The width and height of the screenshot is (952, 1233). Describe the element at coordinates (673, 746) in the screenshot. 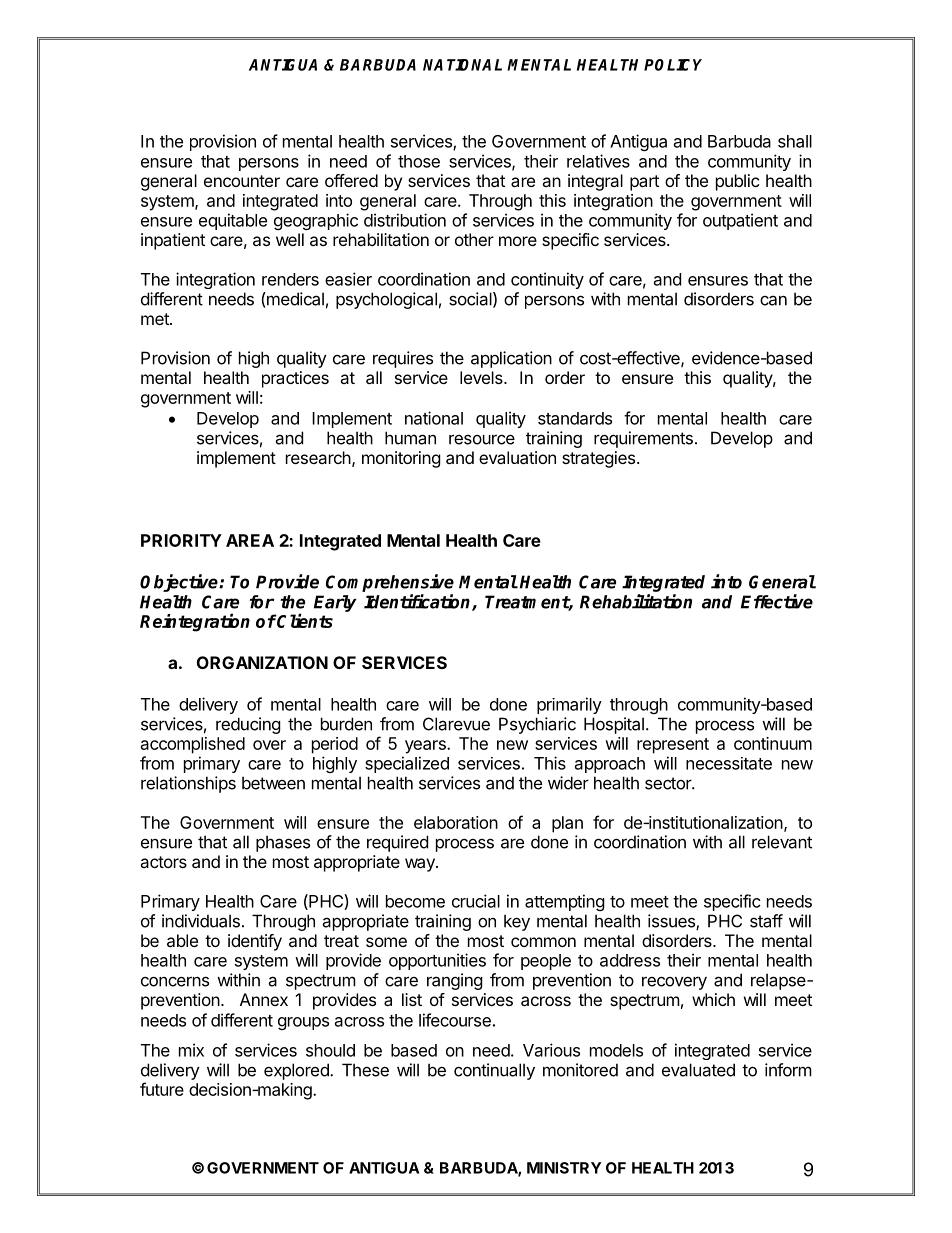

I see `represent` at that location.
